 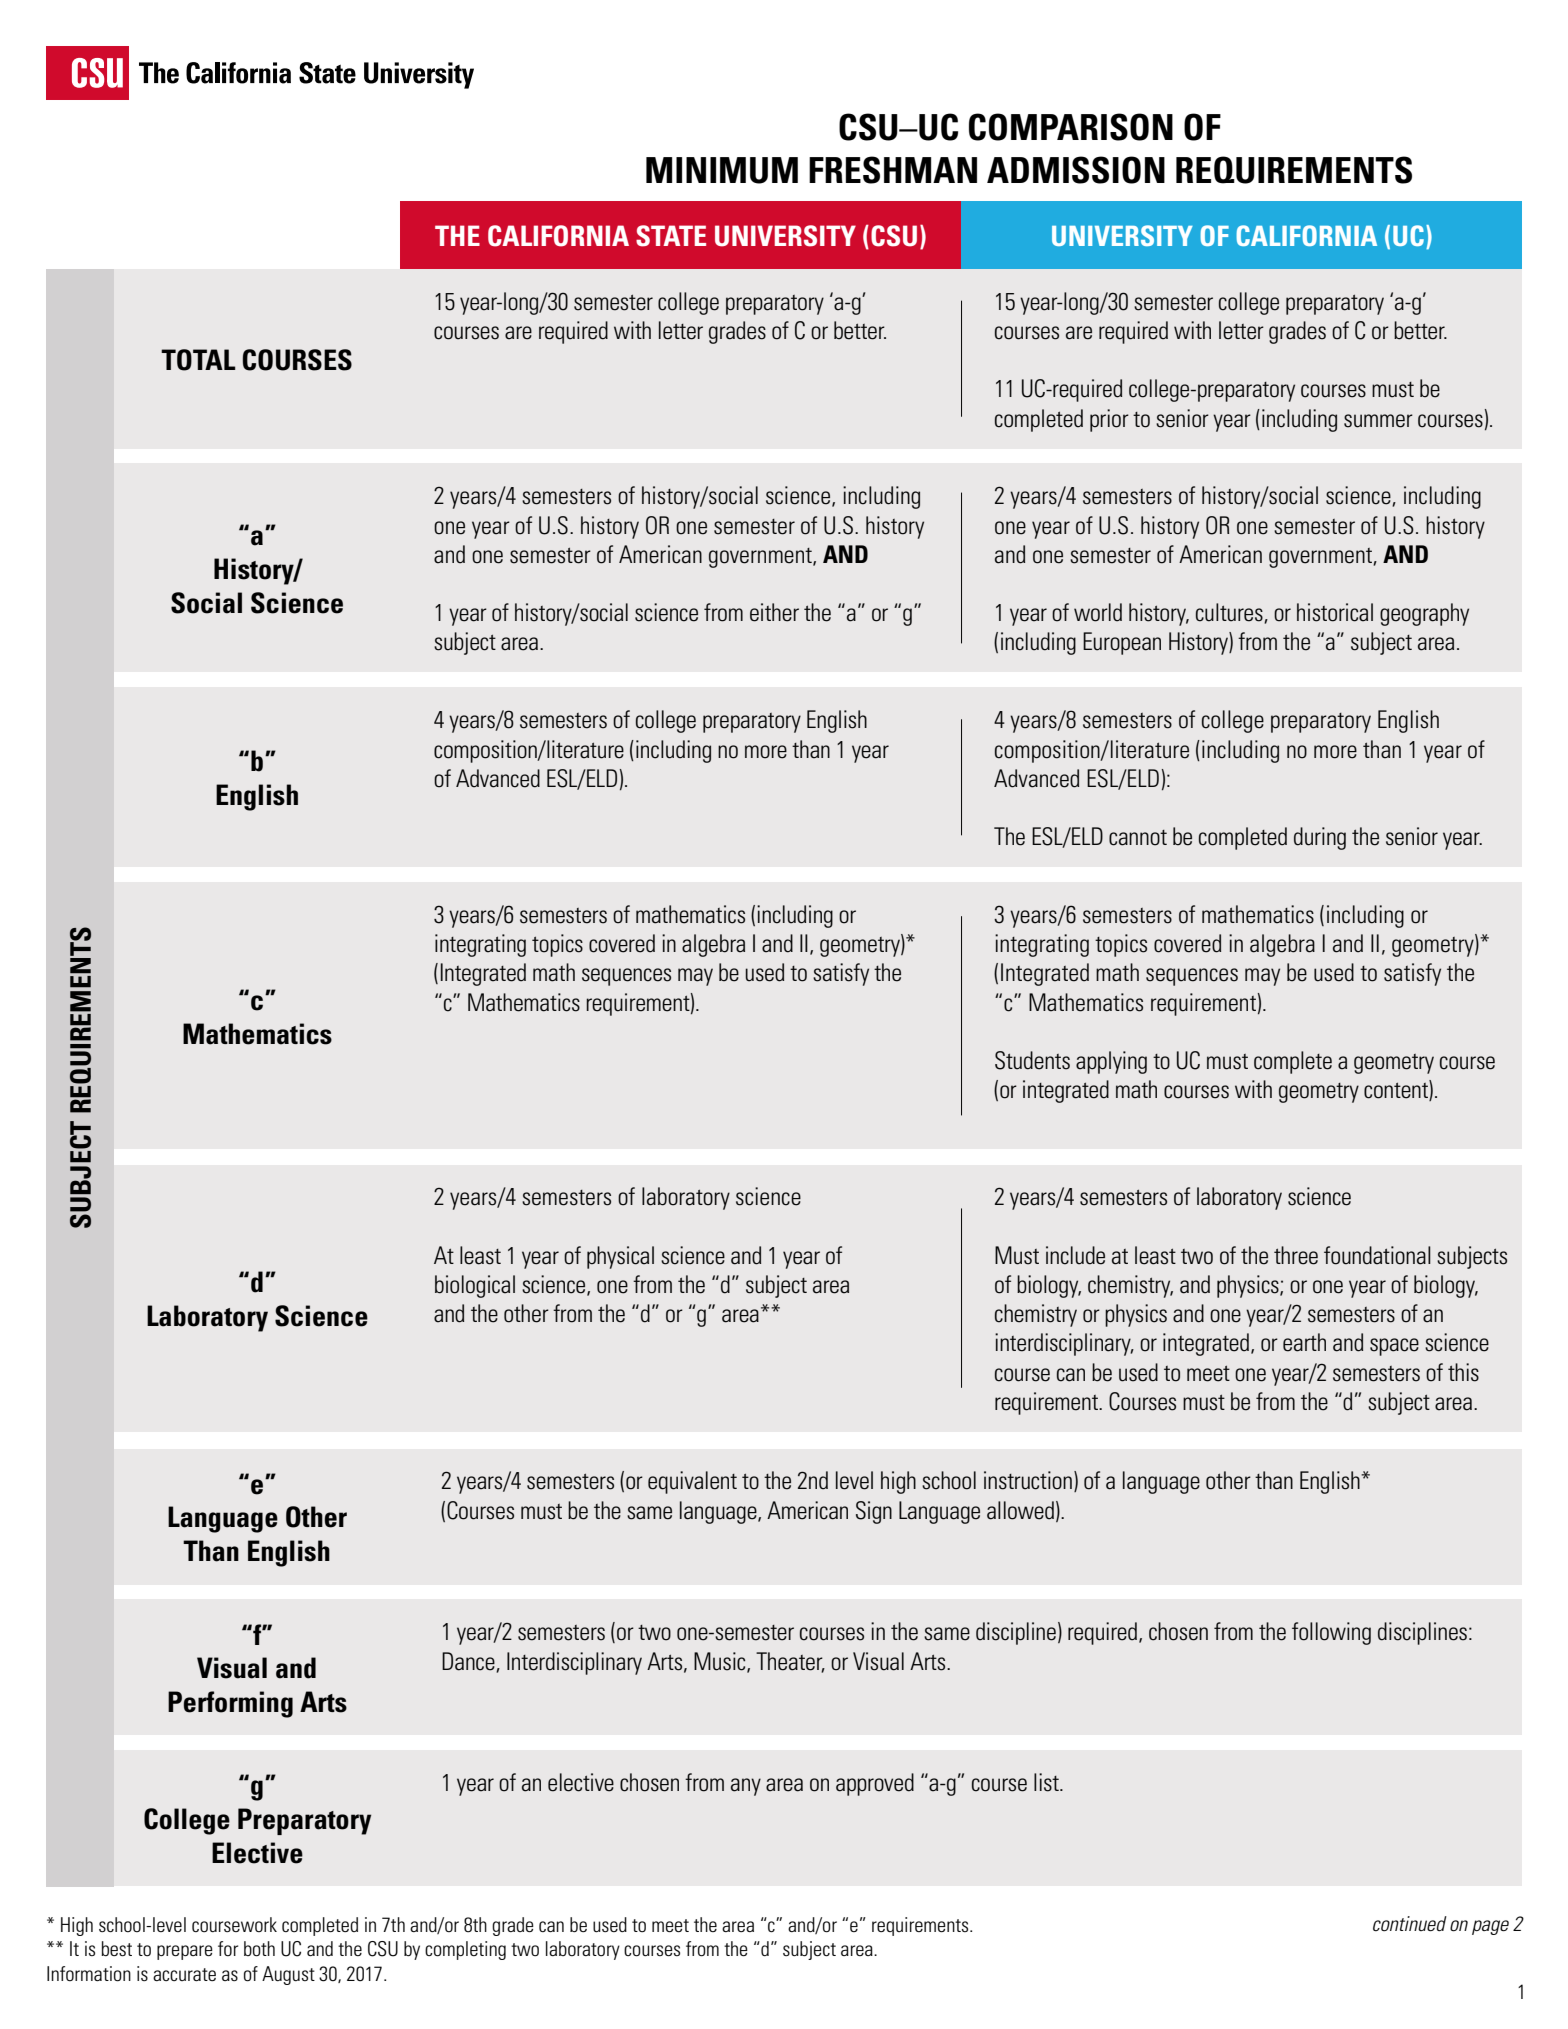 I want to click on TOTAL, so click(x=198, y=360).
